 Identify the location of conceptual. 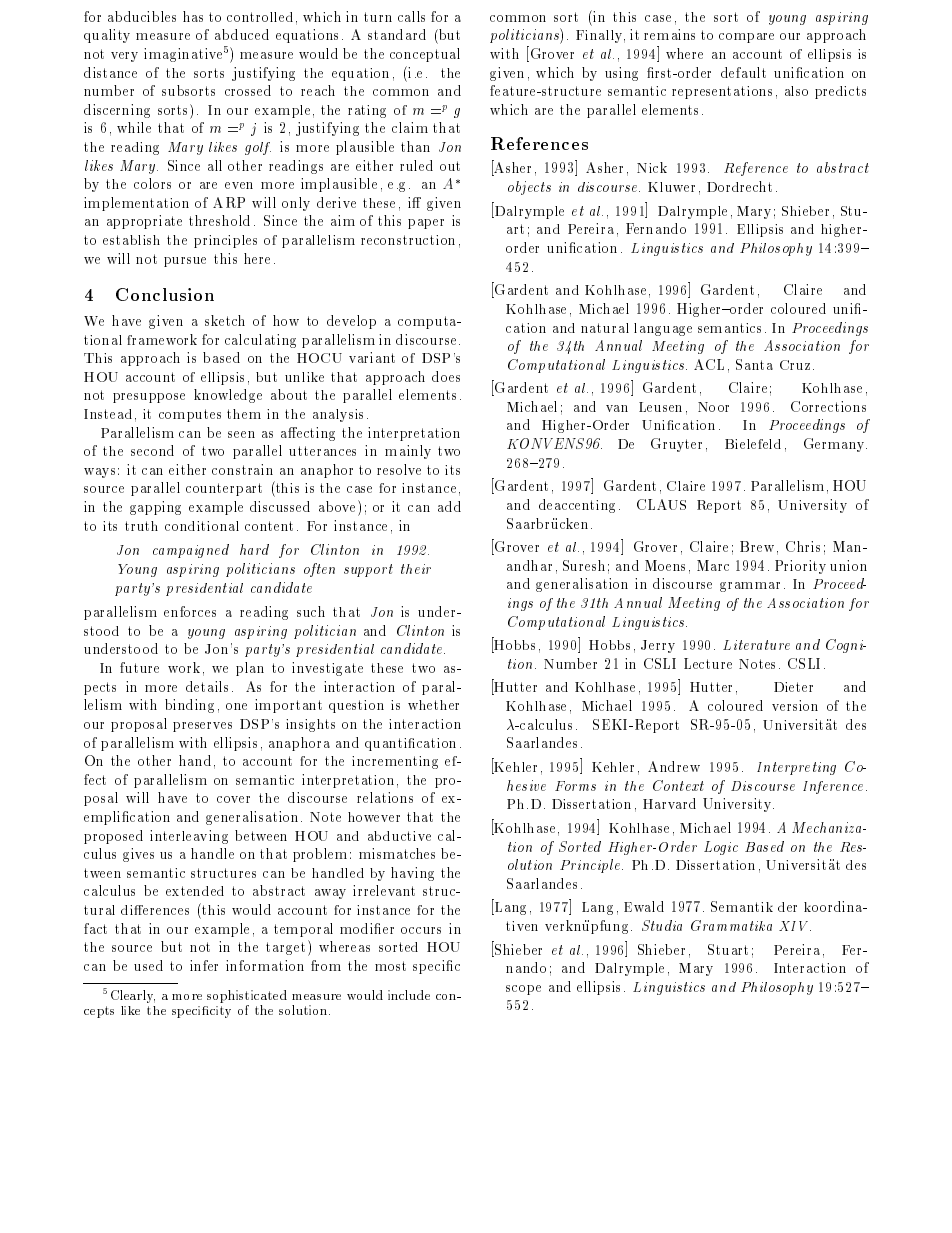
(425, 55).
